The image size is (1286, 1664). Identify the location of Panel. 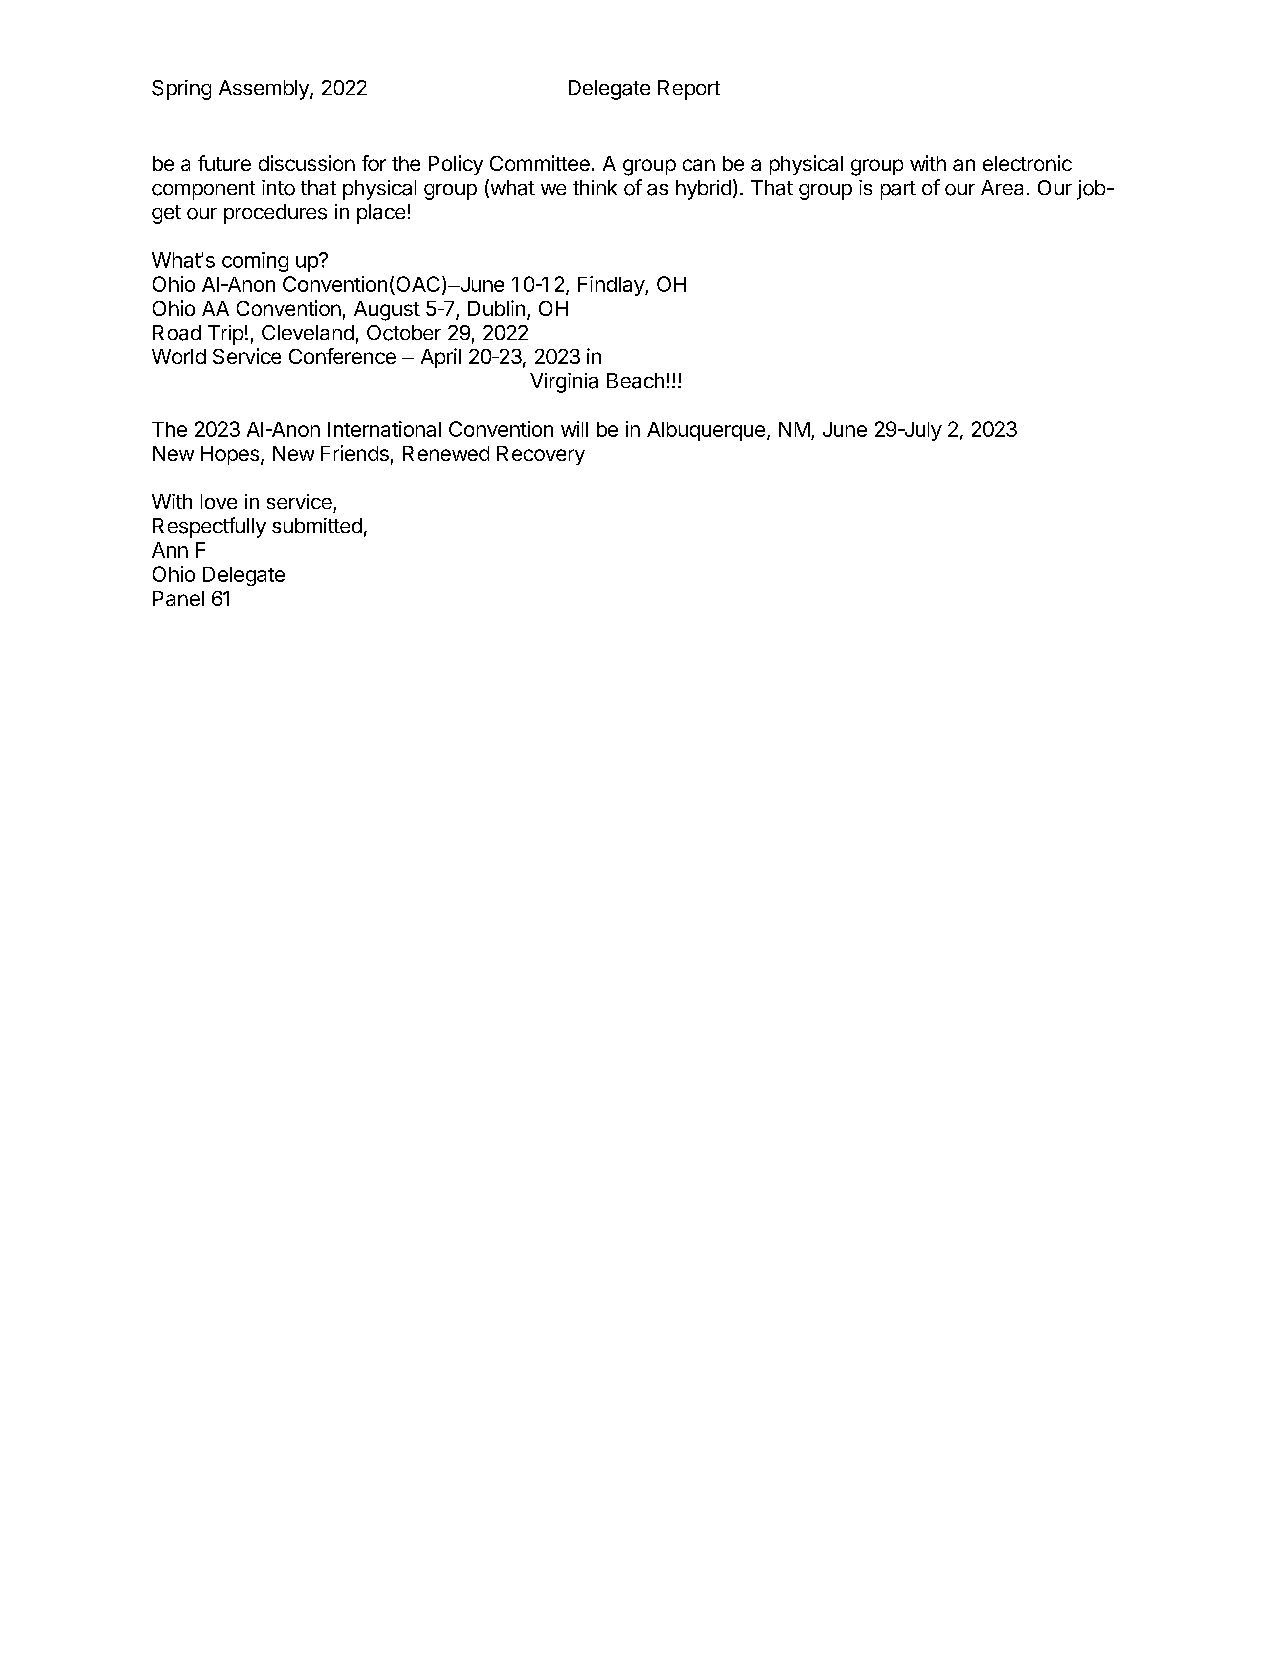
(178, 598).
